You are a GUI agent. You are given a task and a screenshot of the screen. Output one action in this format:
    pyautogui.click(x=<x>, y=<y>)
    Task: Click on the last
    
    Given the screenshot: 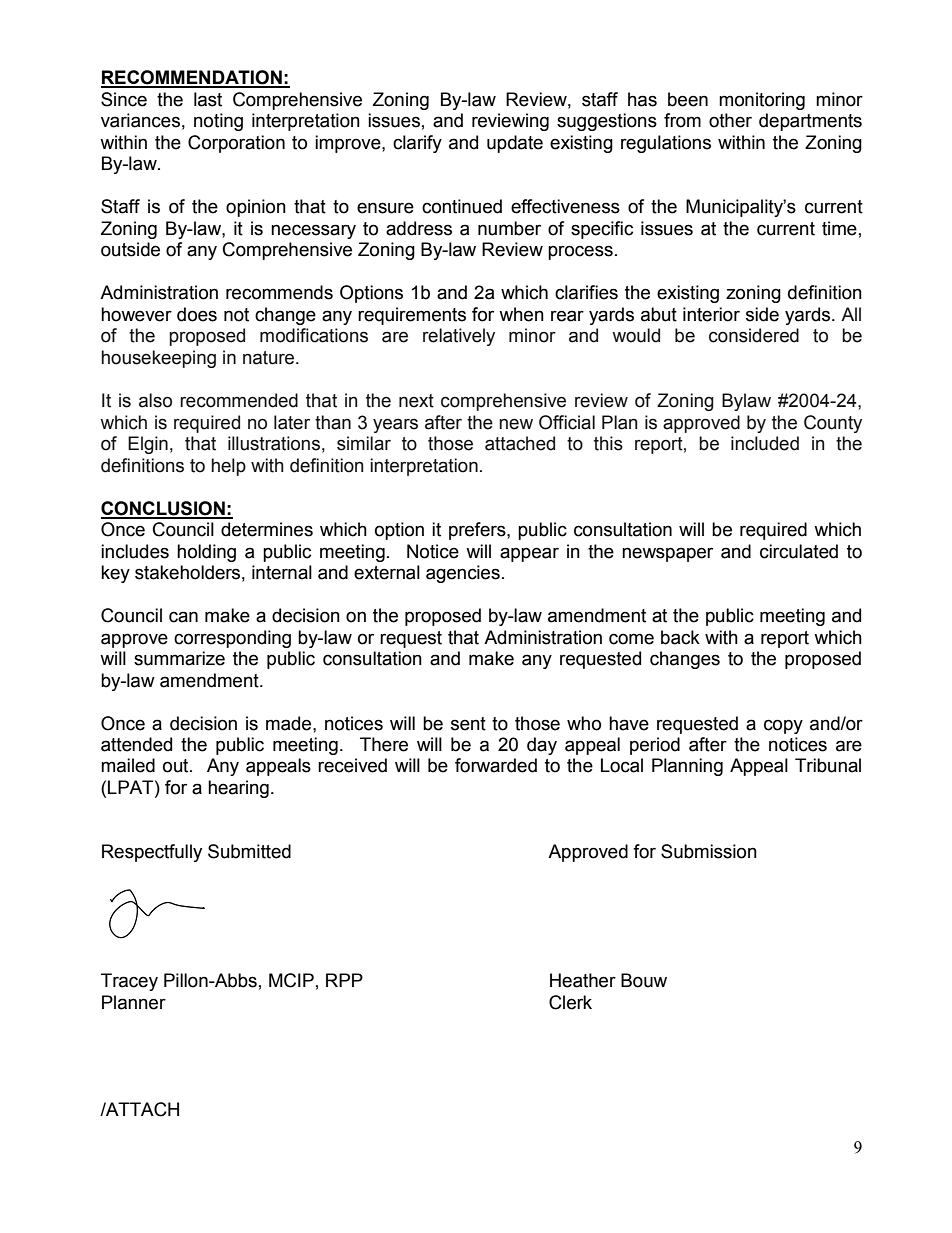 What is the action you would take?
    pyautogui.click(x=208, y=99)
